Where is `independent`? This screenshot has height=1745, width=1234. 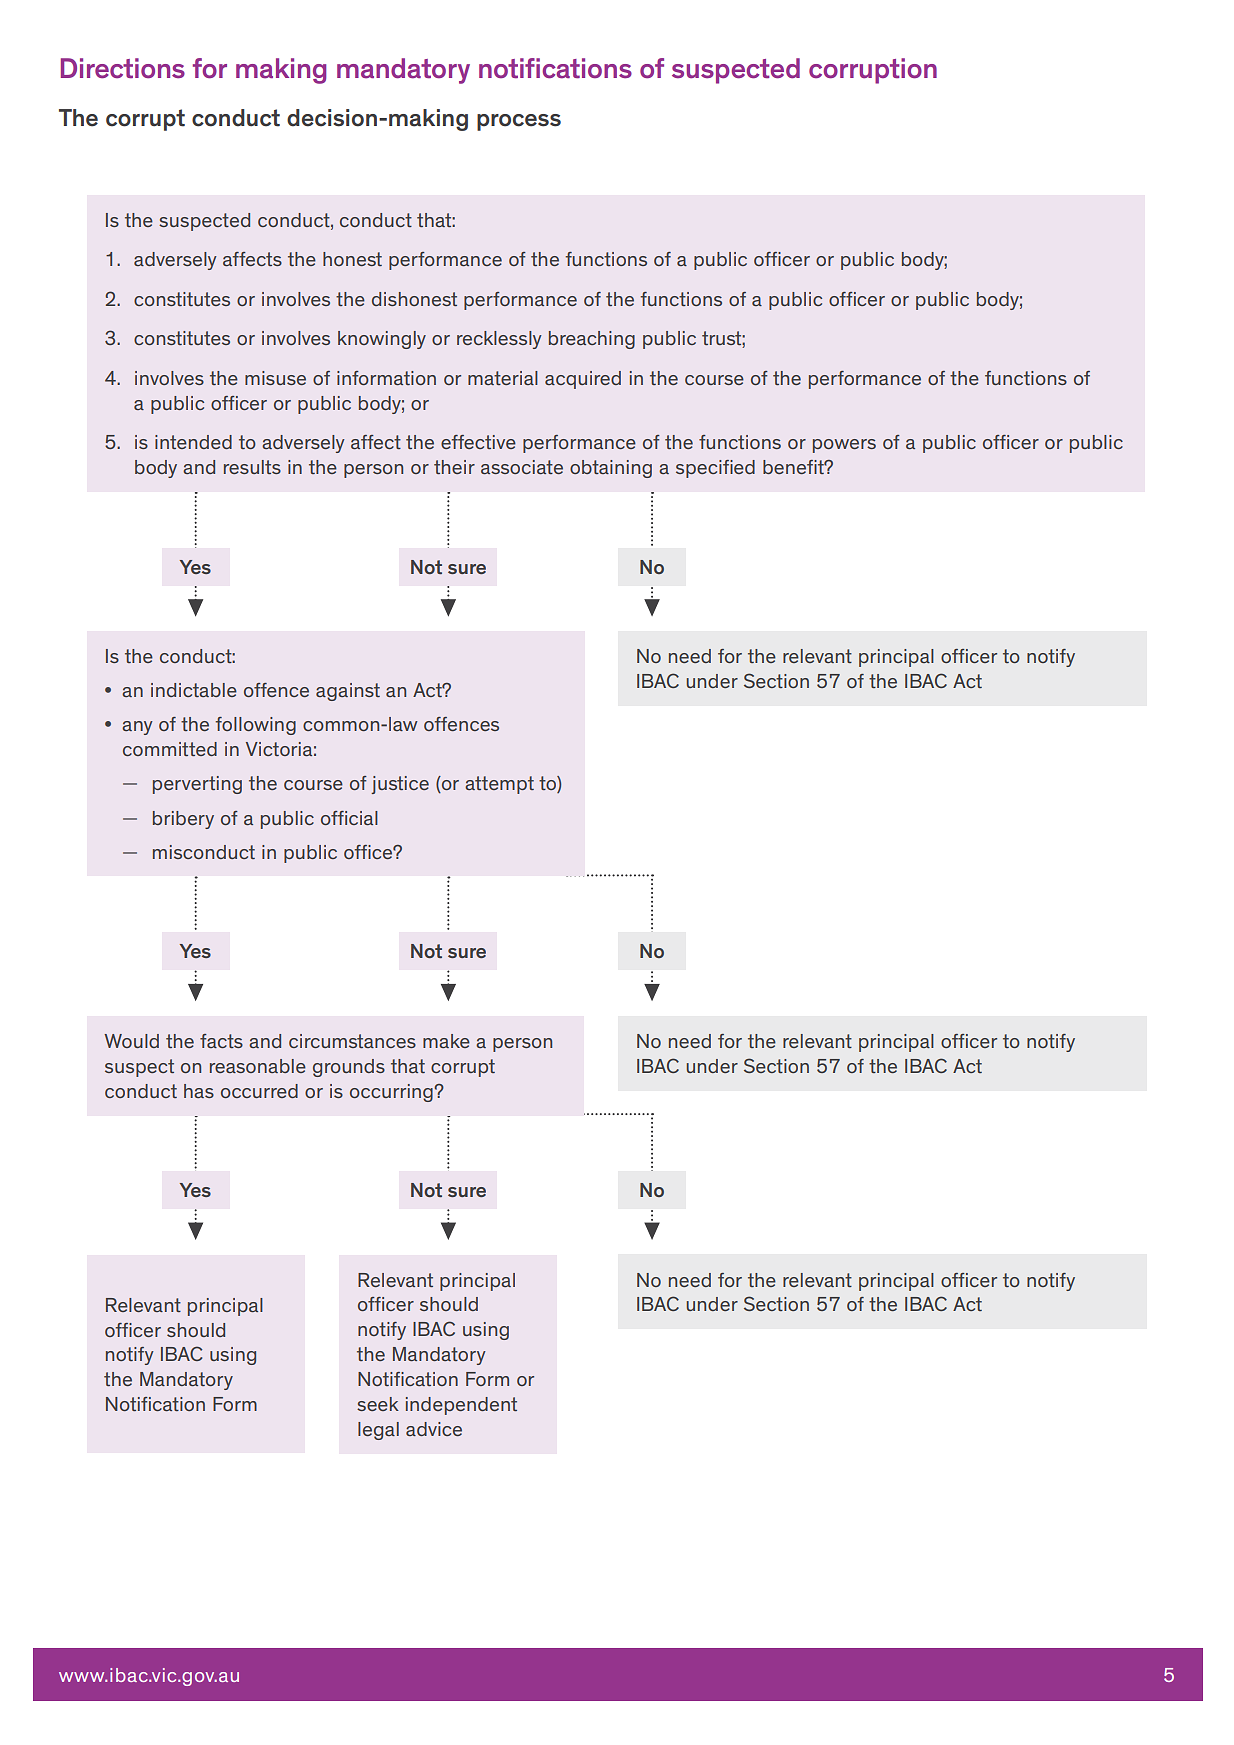 independent is located at coordinates (461, 1406).
